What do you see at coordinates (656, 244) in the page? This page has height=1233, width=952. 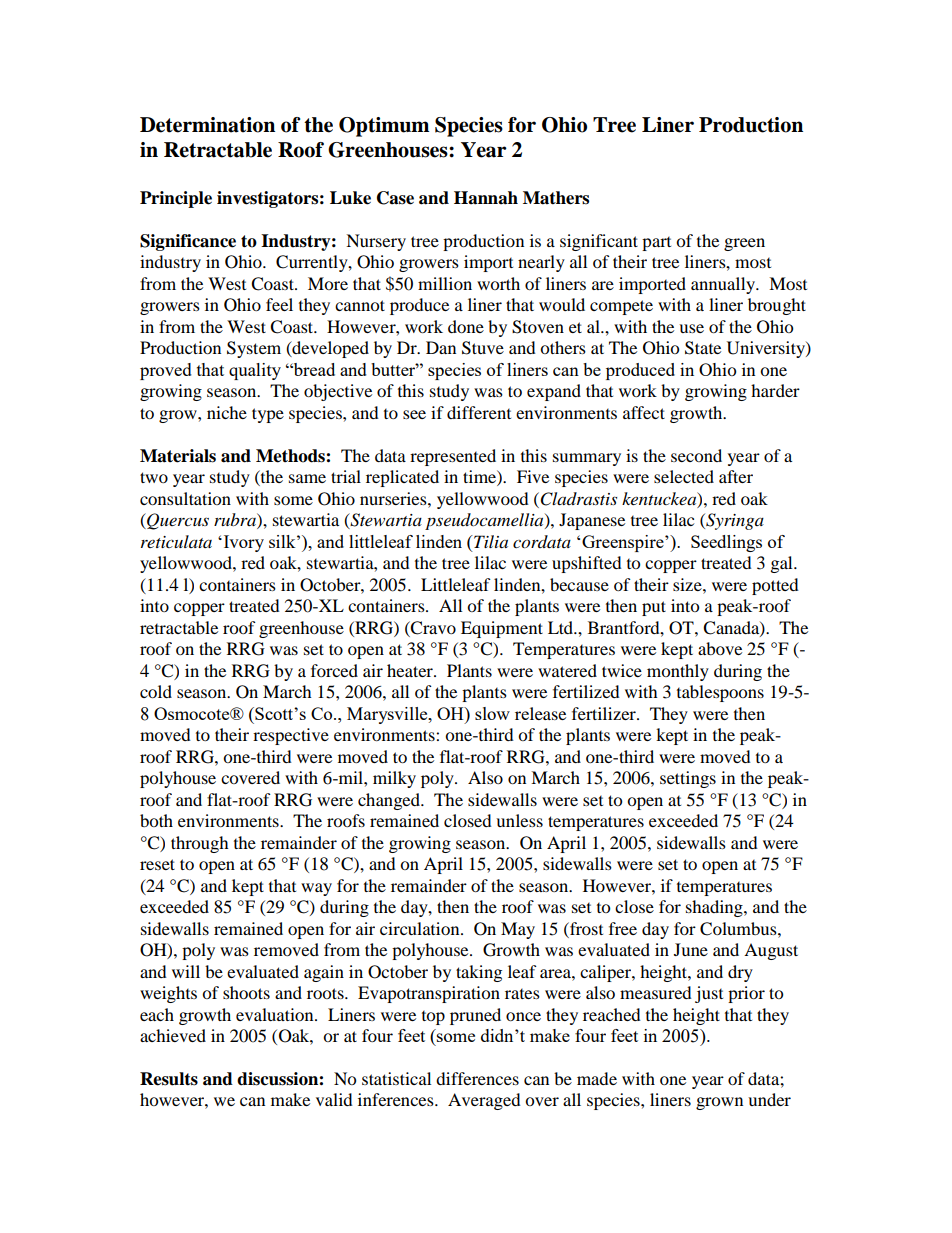 I see `part` at bounding box center [656, 244].
